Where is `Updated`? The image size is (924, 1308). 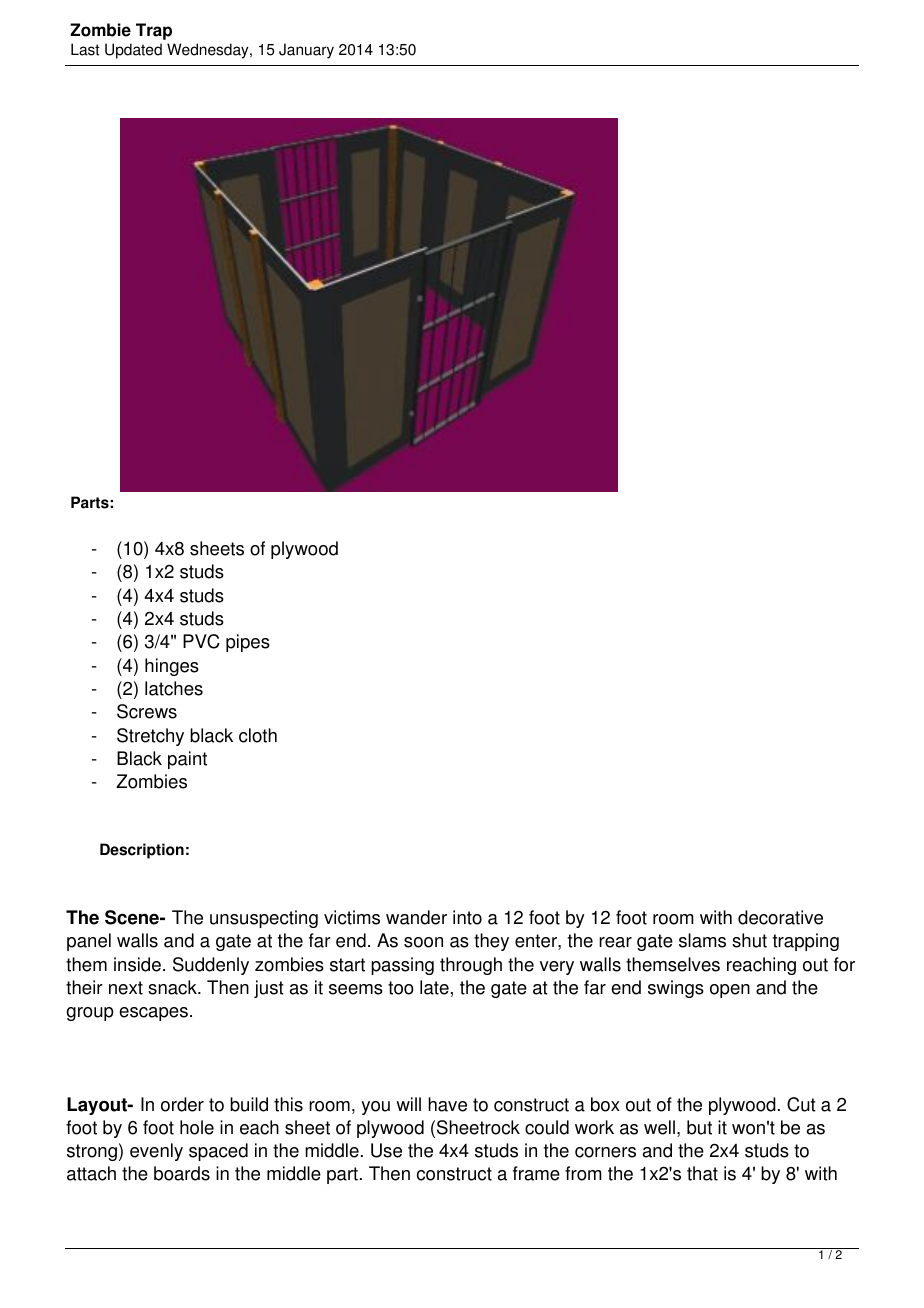 Updated is located at coordinates (133, 51).
